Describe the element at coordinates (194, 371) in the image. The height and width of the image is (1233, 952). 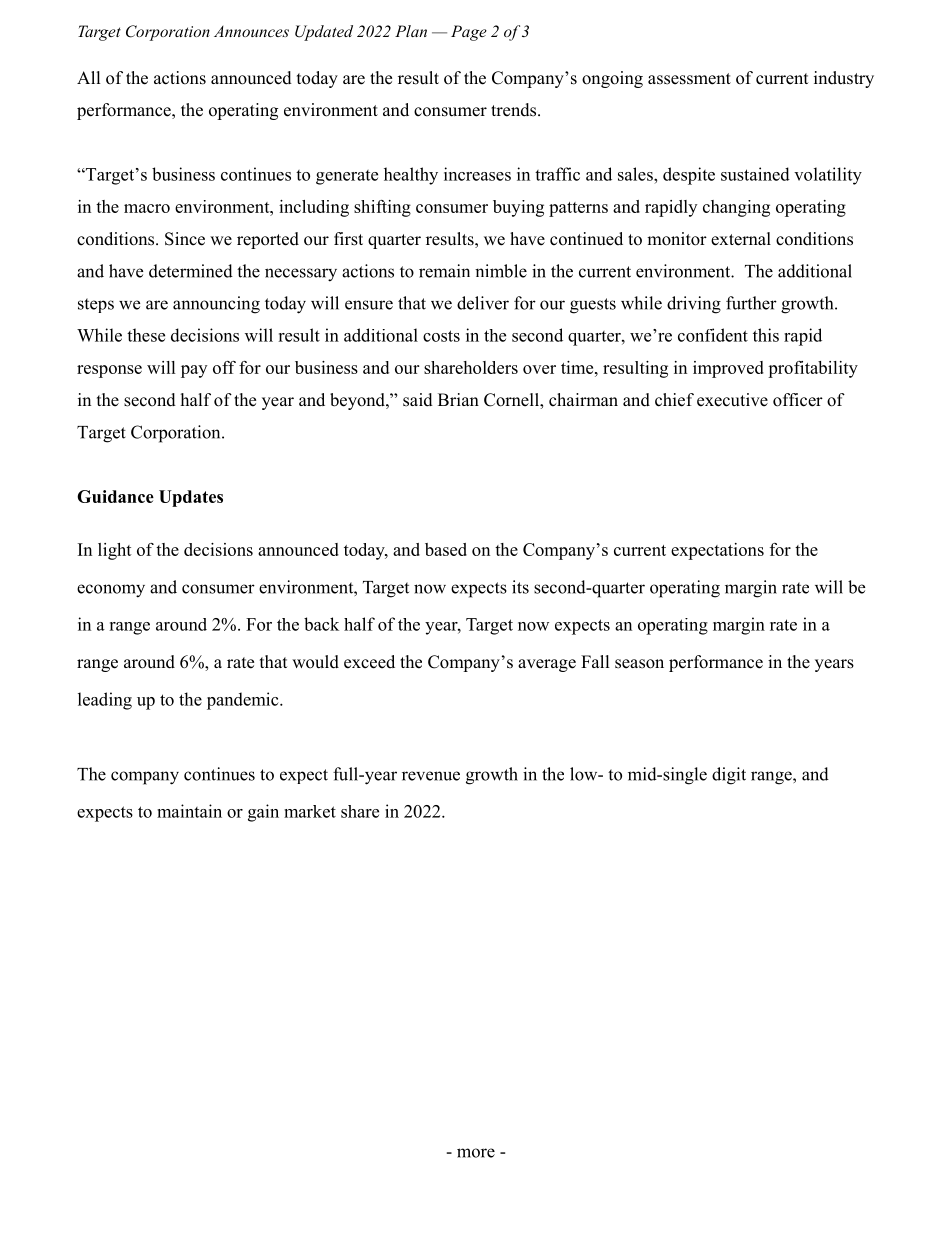
I see `pay` at that location.
